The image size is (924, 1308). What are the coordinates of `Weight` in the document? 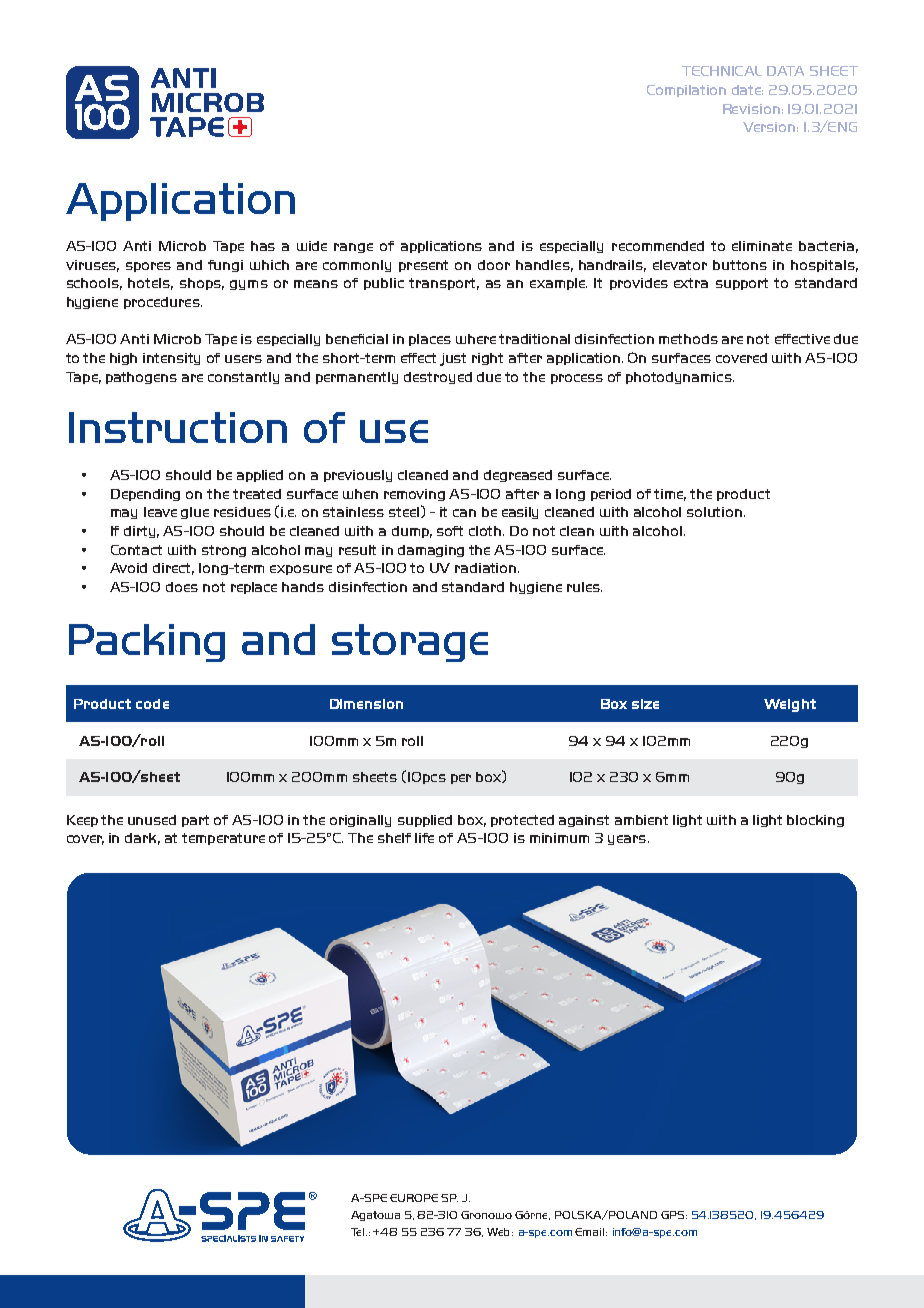 It's located at (790, 705).
